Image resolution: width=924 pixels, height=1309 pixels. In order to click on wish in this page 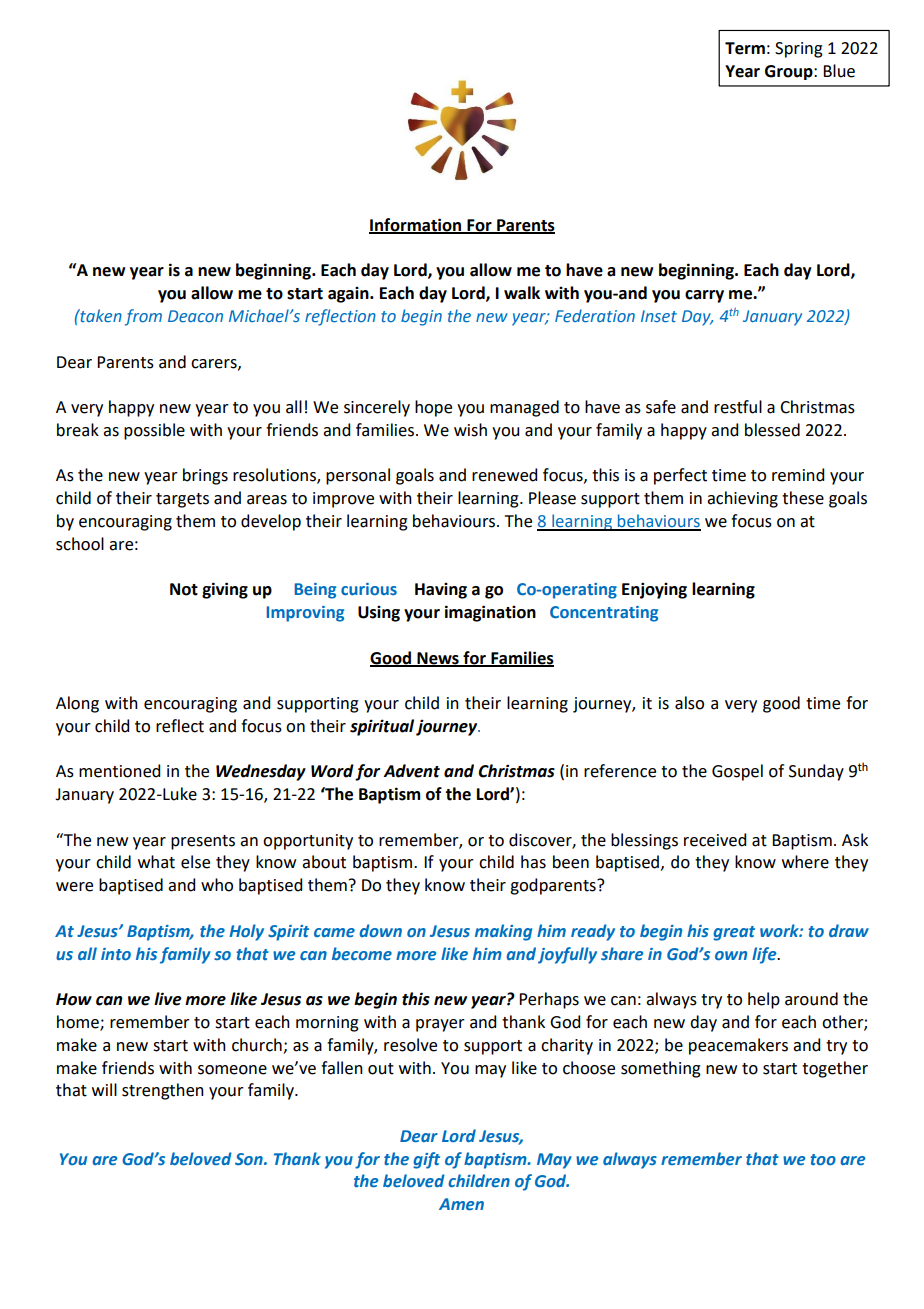, I will do `click(470, 430)`.
